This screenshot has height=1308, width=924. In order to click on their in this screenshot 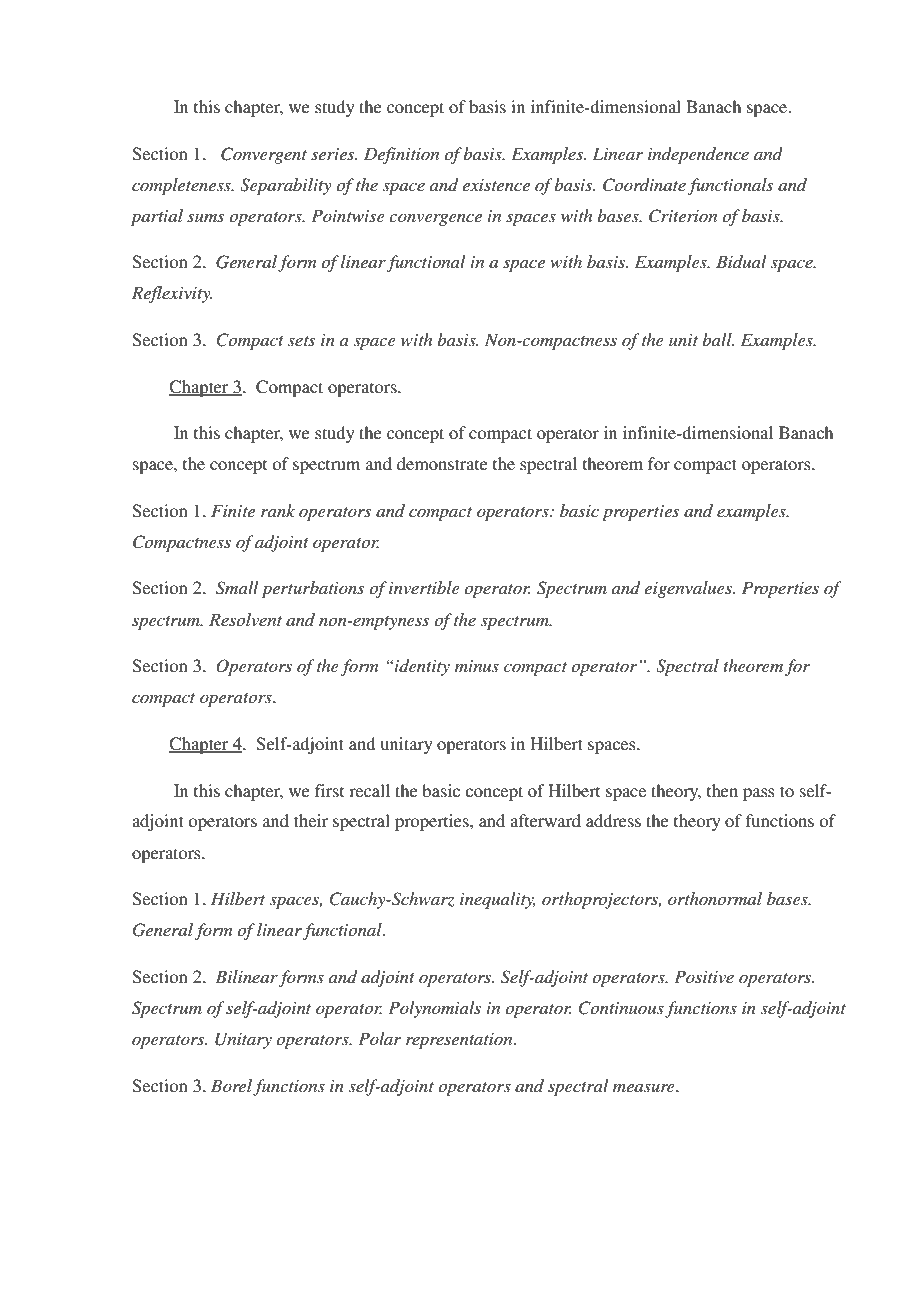, I will do `click(311, 820)`.
